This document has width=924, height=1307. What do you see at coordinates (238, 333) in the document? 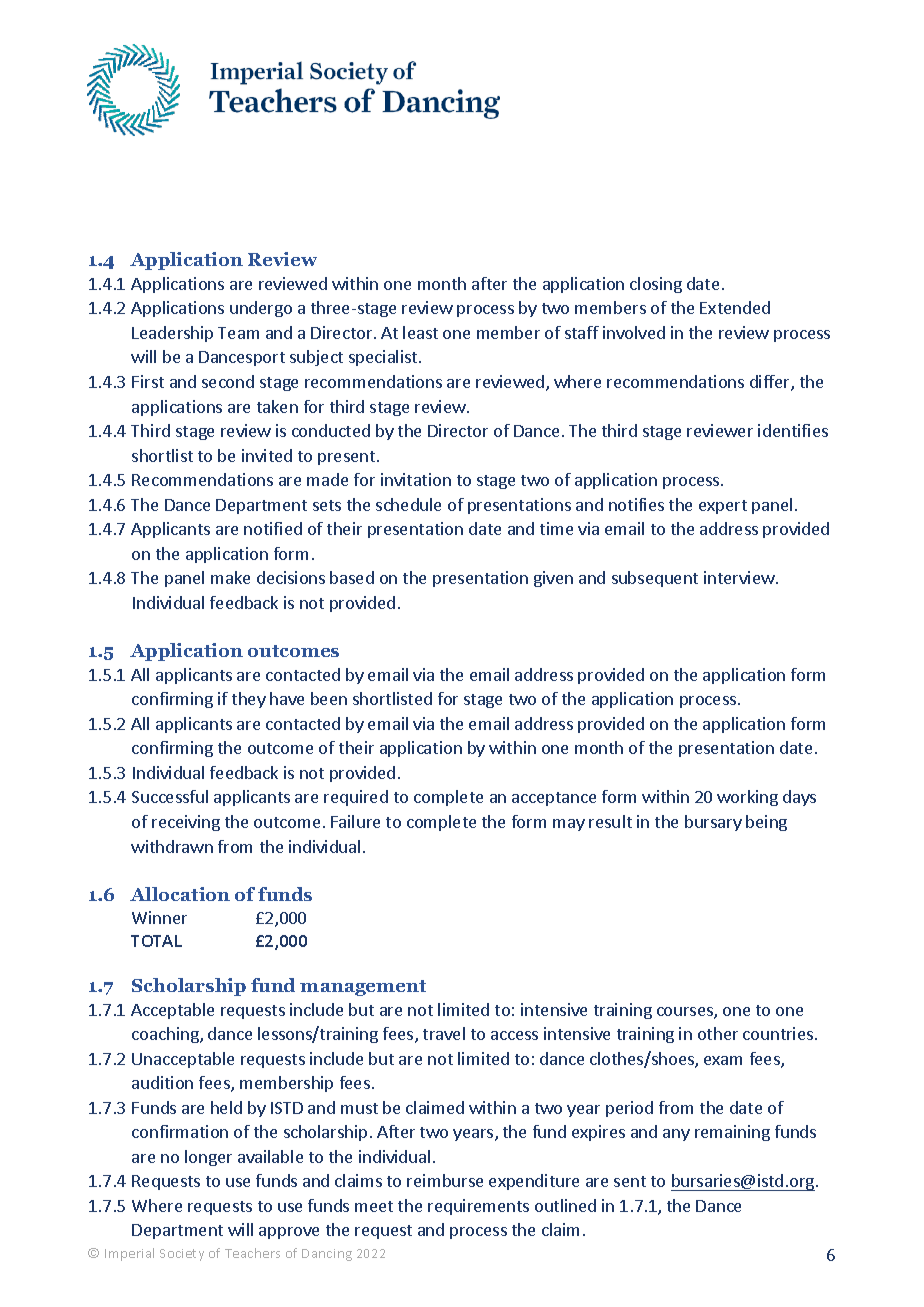
I see `Team` at bounding box center [238, 333].
